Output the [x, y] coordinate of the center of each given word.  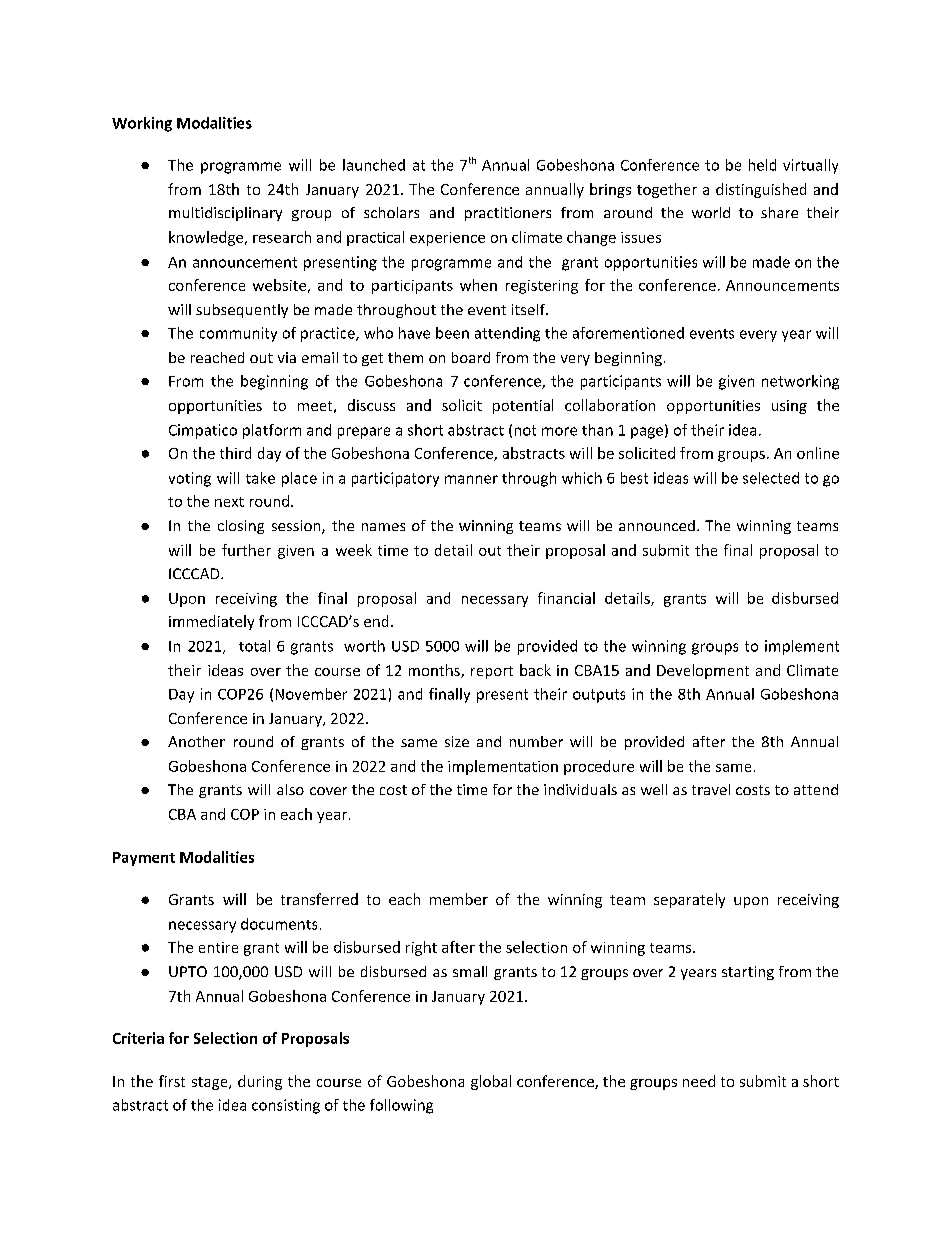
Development [703, 671]
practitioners [508, 214]
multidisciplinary [225, 214]
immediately [211, 622]
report [492, 672]
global [491, 1082]
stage [211, 1083]
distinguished [761, 190]
